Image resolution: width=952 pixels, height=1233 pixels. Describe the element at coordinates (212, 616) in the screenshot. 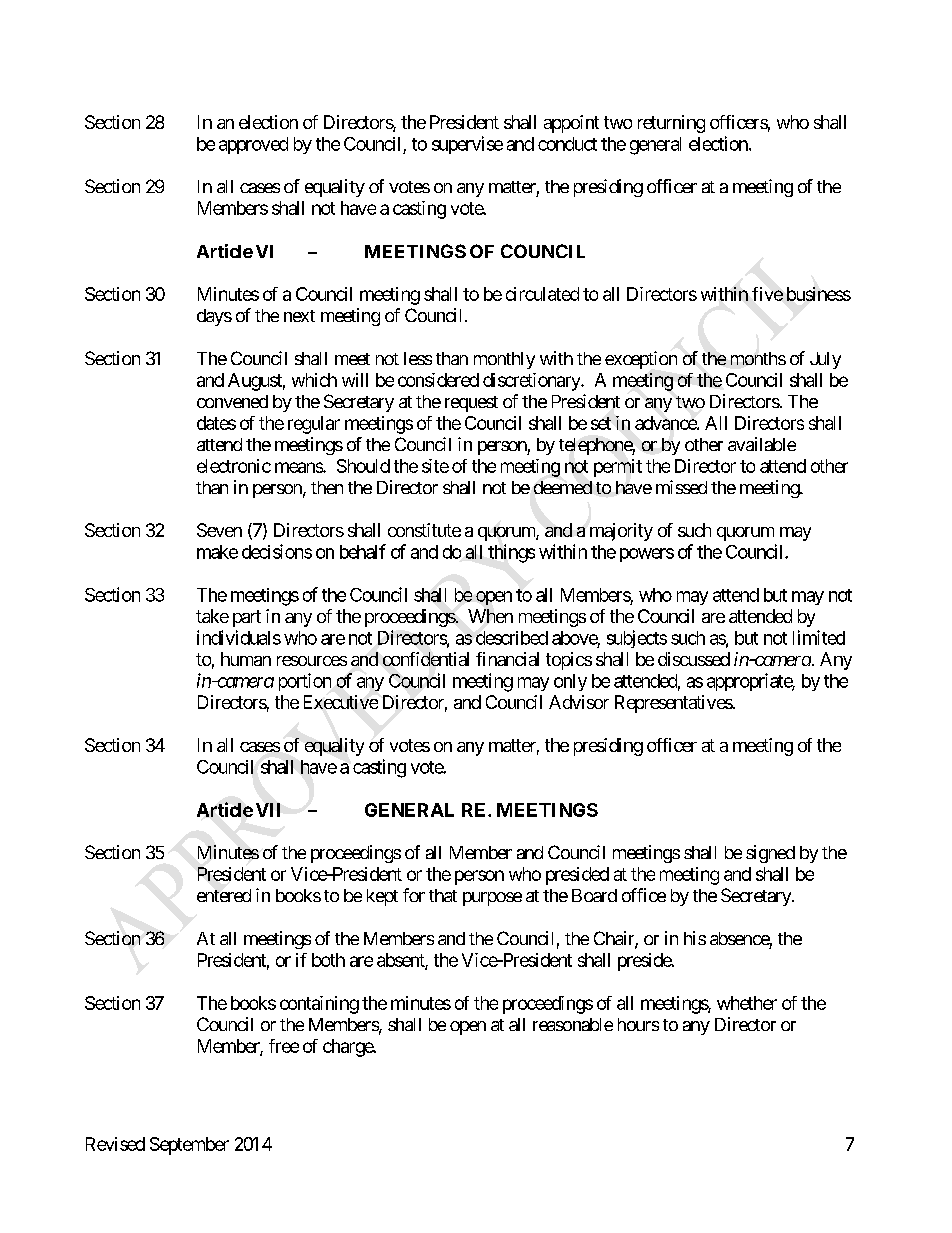

I see `take` at that location.
